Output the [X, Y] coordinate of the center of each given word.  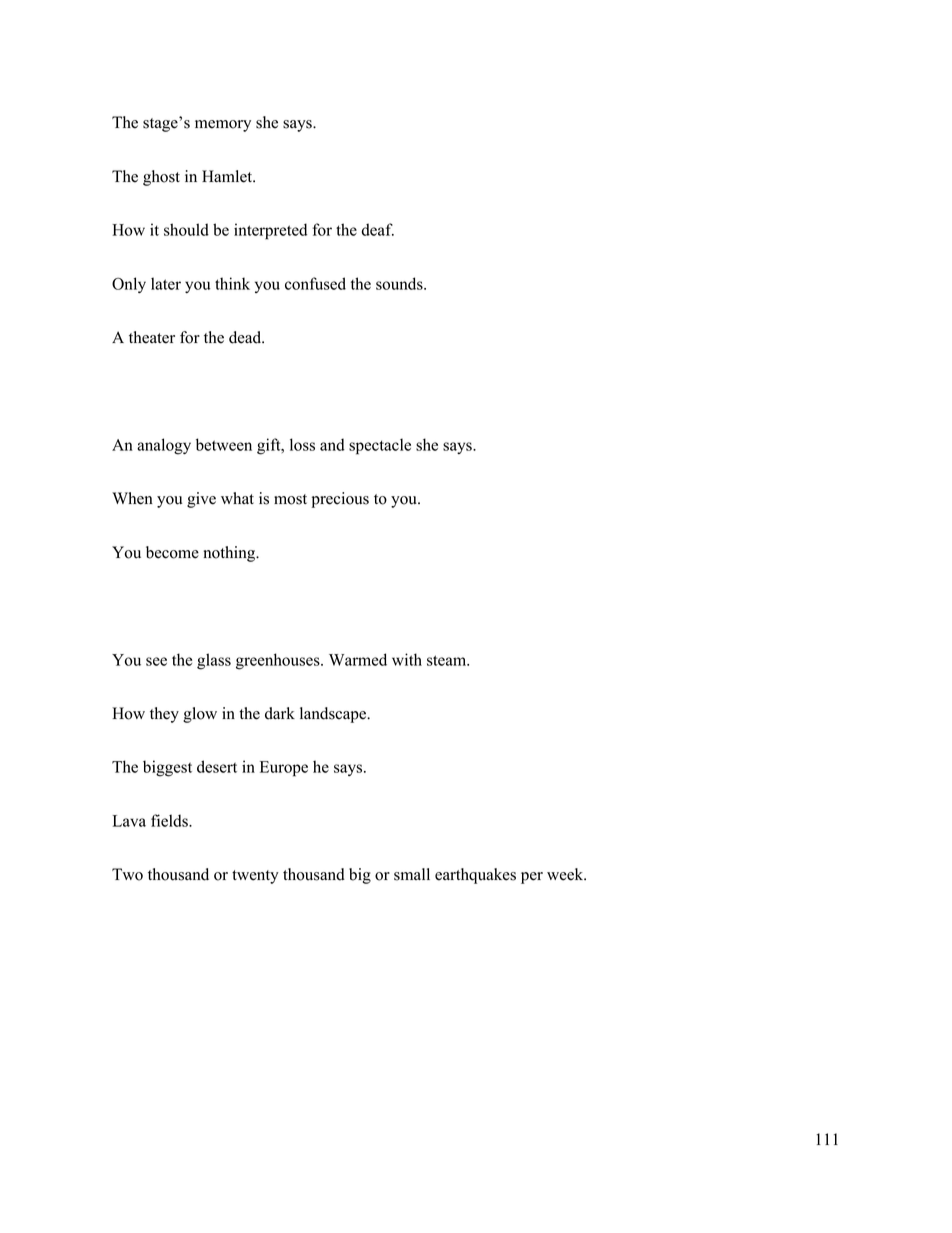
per [532, 878]
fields [170, 820]
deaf [378, 229]
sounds [400, 283]
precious [340, 500]
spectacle [380, 446]
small [412, 874]
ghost [161, 178]
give [201, 500]
